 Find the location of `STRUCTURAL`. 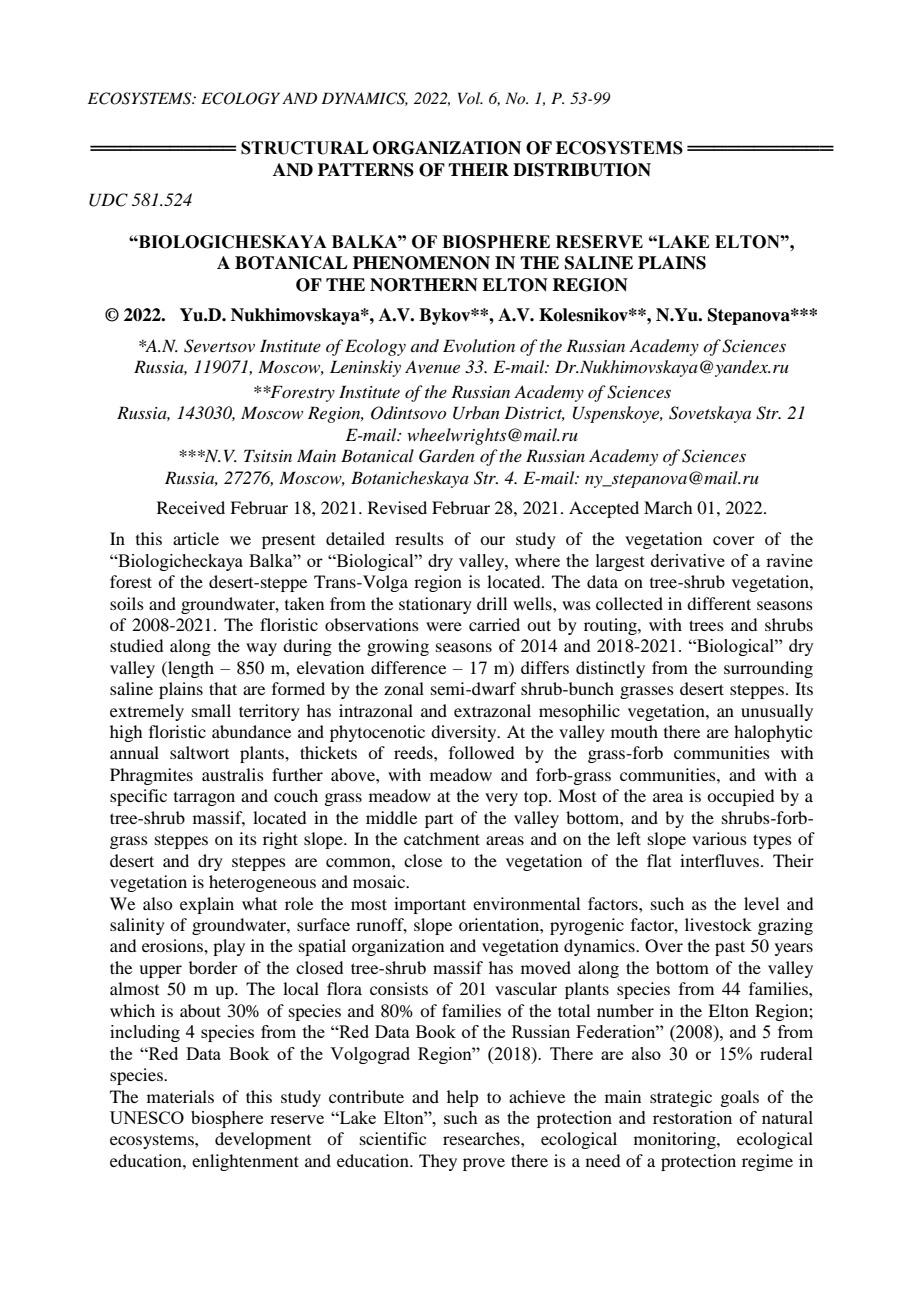

STRUCTURAL is located at coordinates (305, 148).
